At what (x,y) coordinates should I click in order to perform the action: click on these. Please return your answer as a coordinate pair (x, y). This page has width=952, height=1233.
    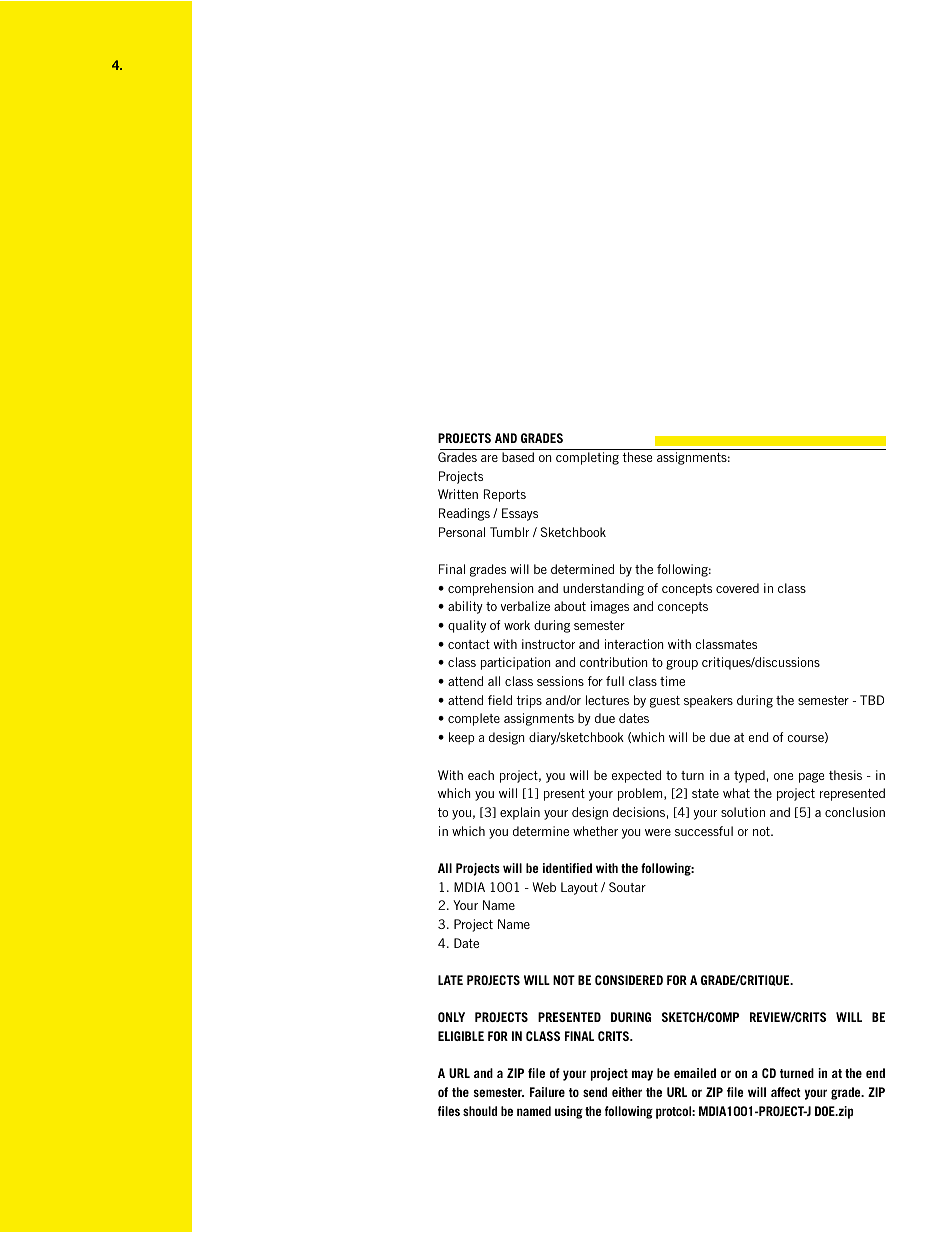
    Looking at the image, I should click on (637, 457).
